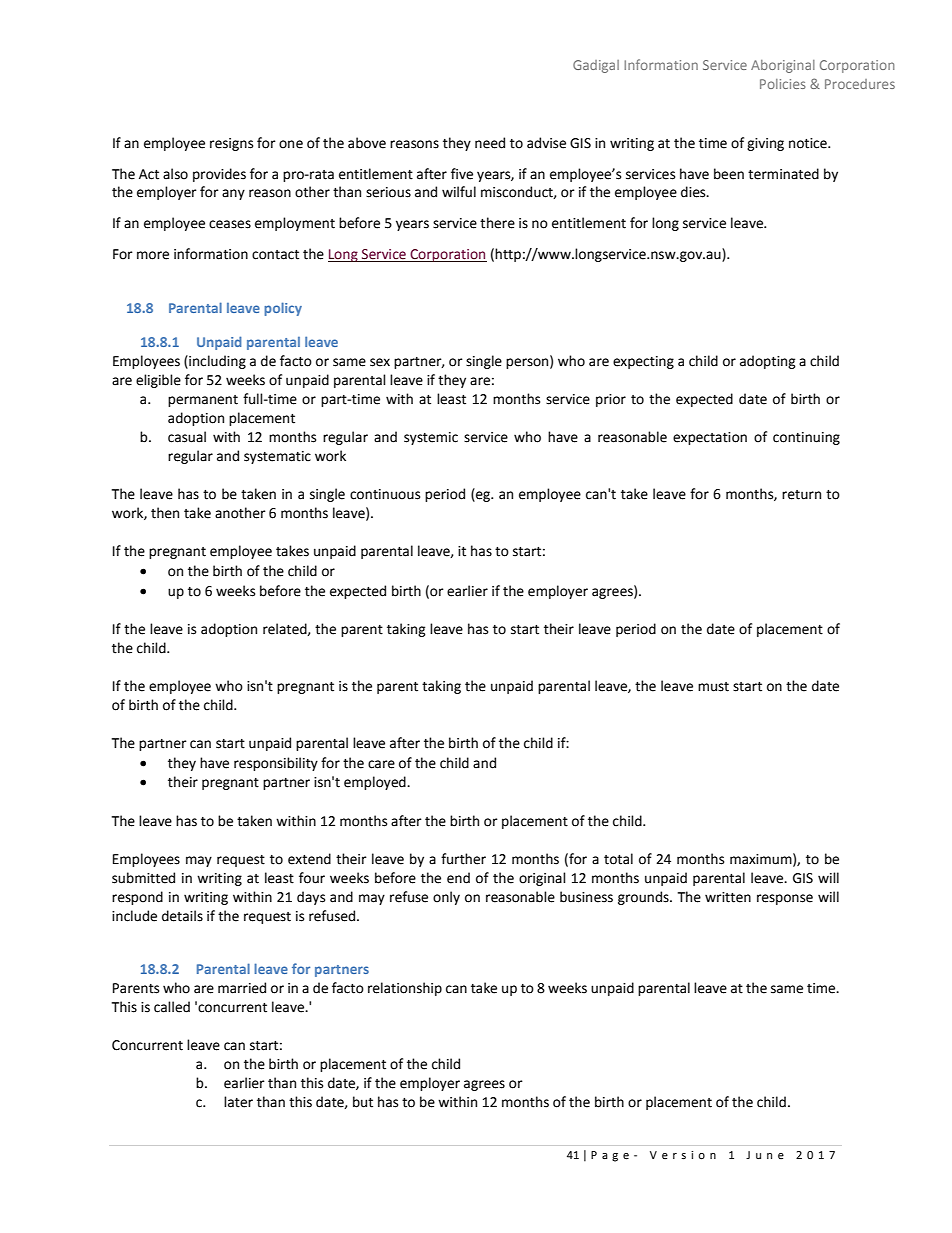 The image size is (952, 1233). Describe the element at coordinates (231, 144) in the screenshot. I see `resigns` at that location.
